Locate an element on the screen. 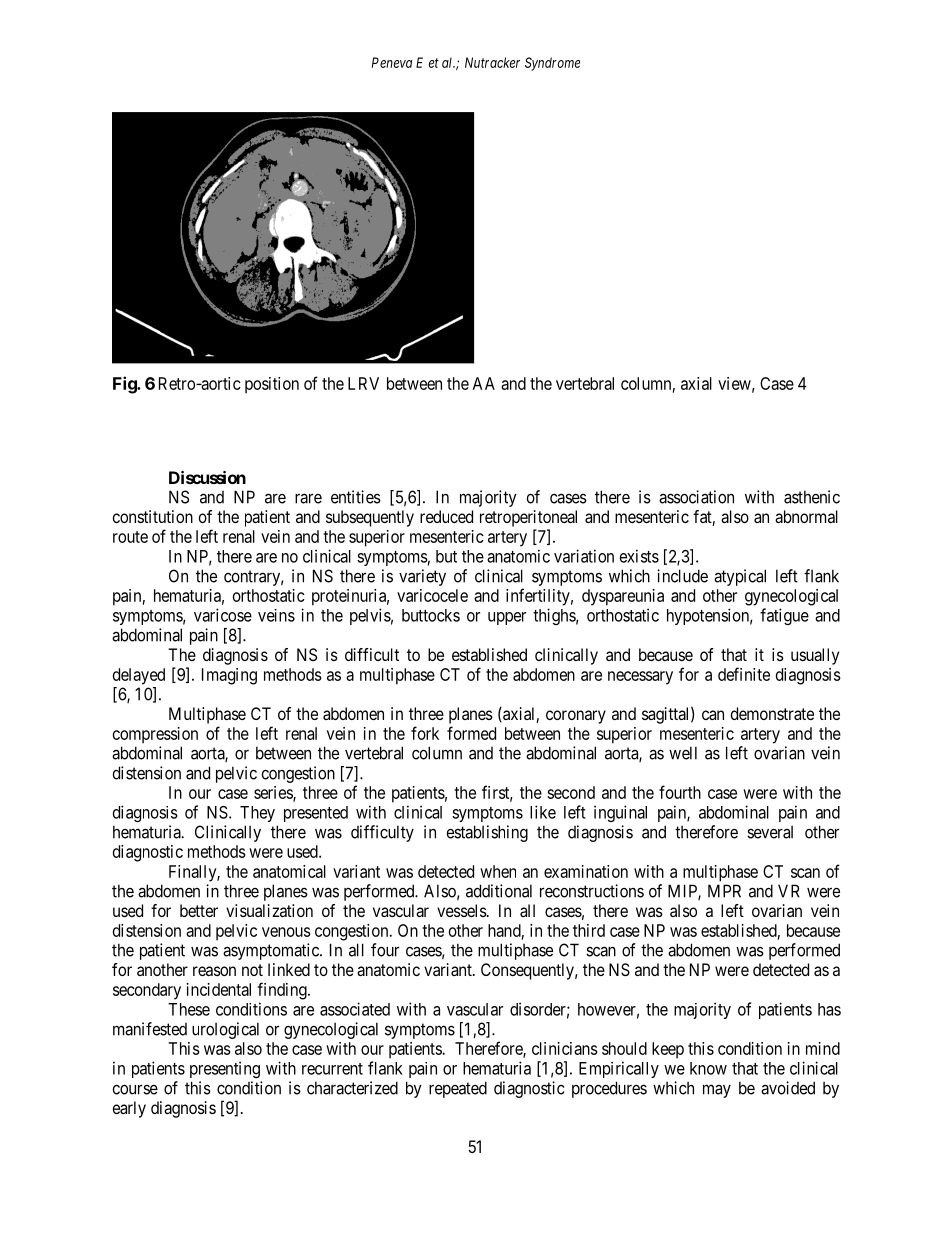 This screenshot has width=952, height=1233. association is located at coordinates (696, 497).
